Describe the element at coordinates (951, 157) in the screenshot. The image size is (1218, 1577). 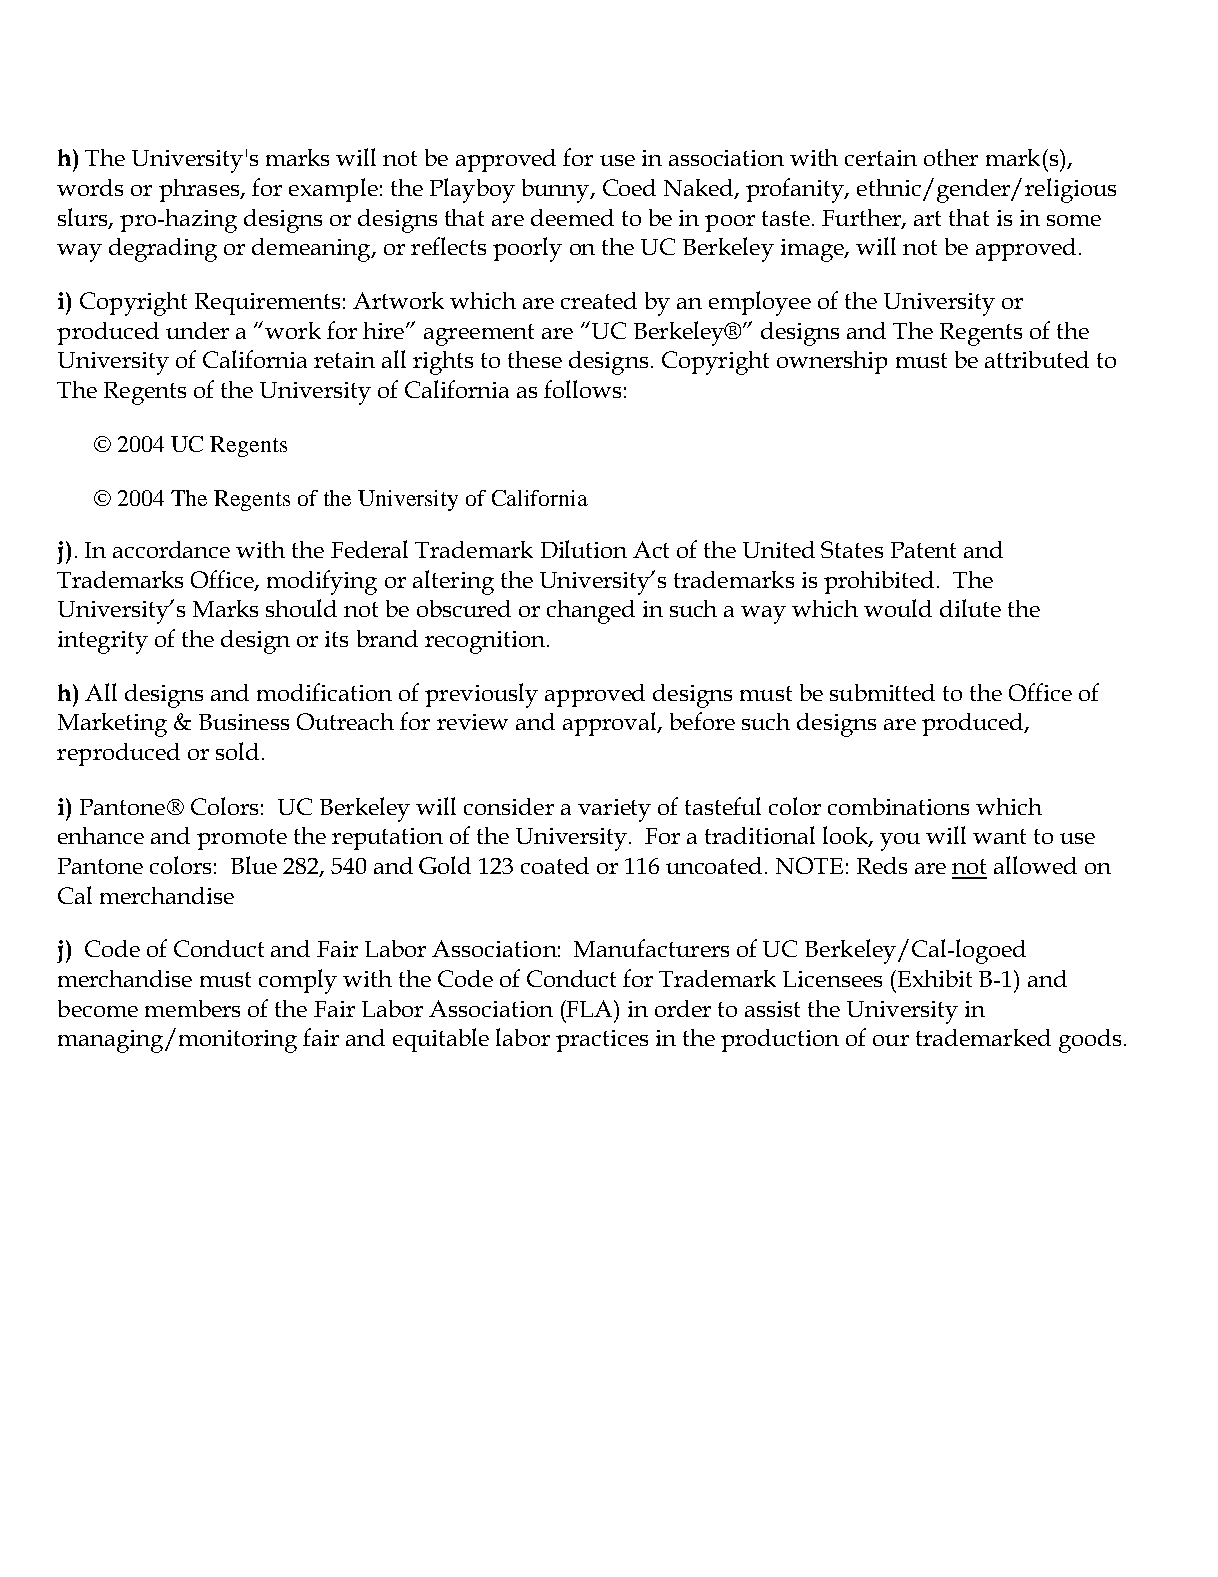
I see `other` at that location.
